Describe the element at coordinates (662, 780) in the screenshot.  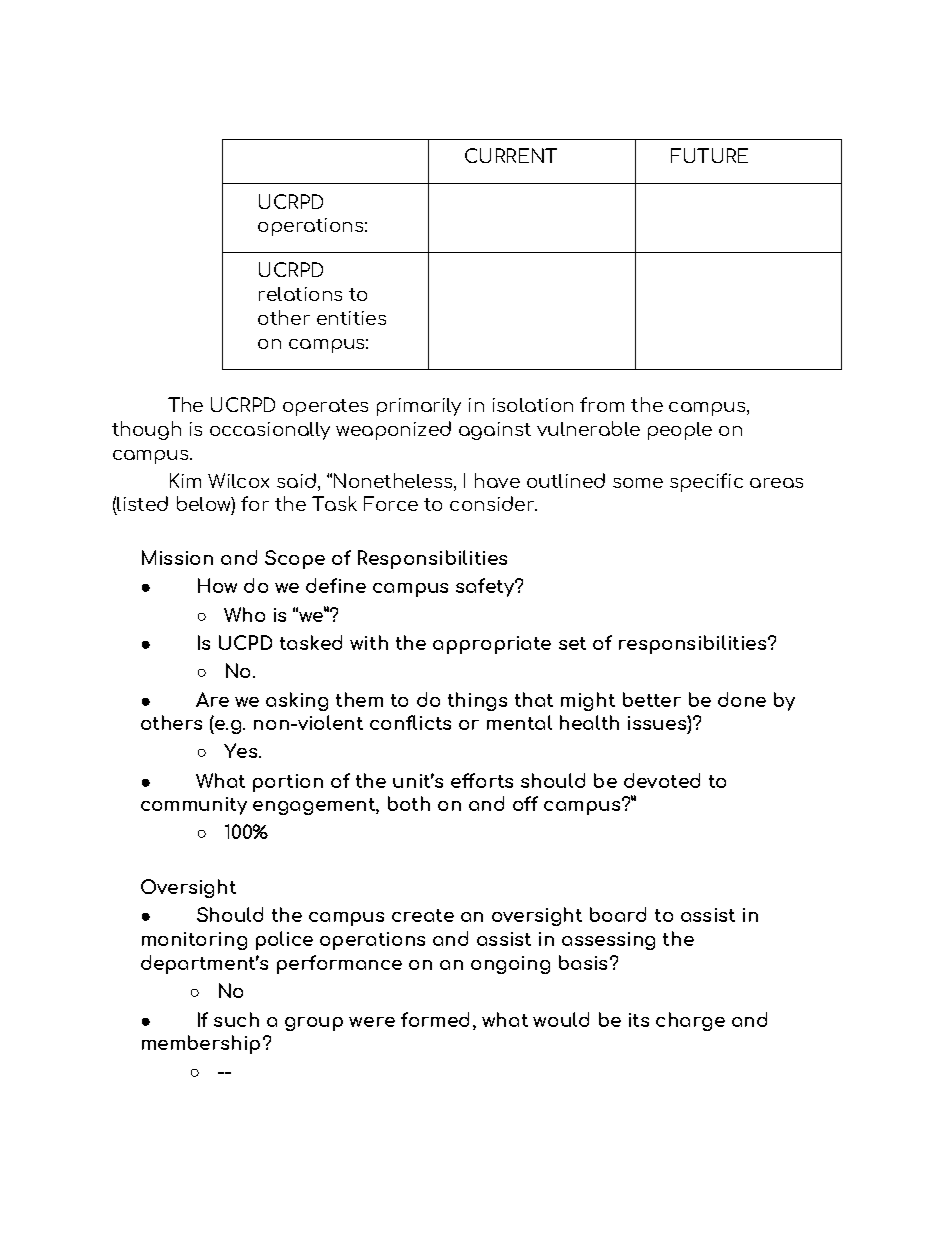
I see `devoted` at that location.
